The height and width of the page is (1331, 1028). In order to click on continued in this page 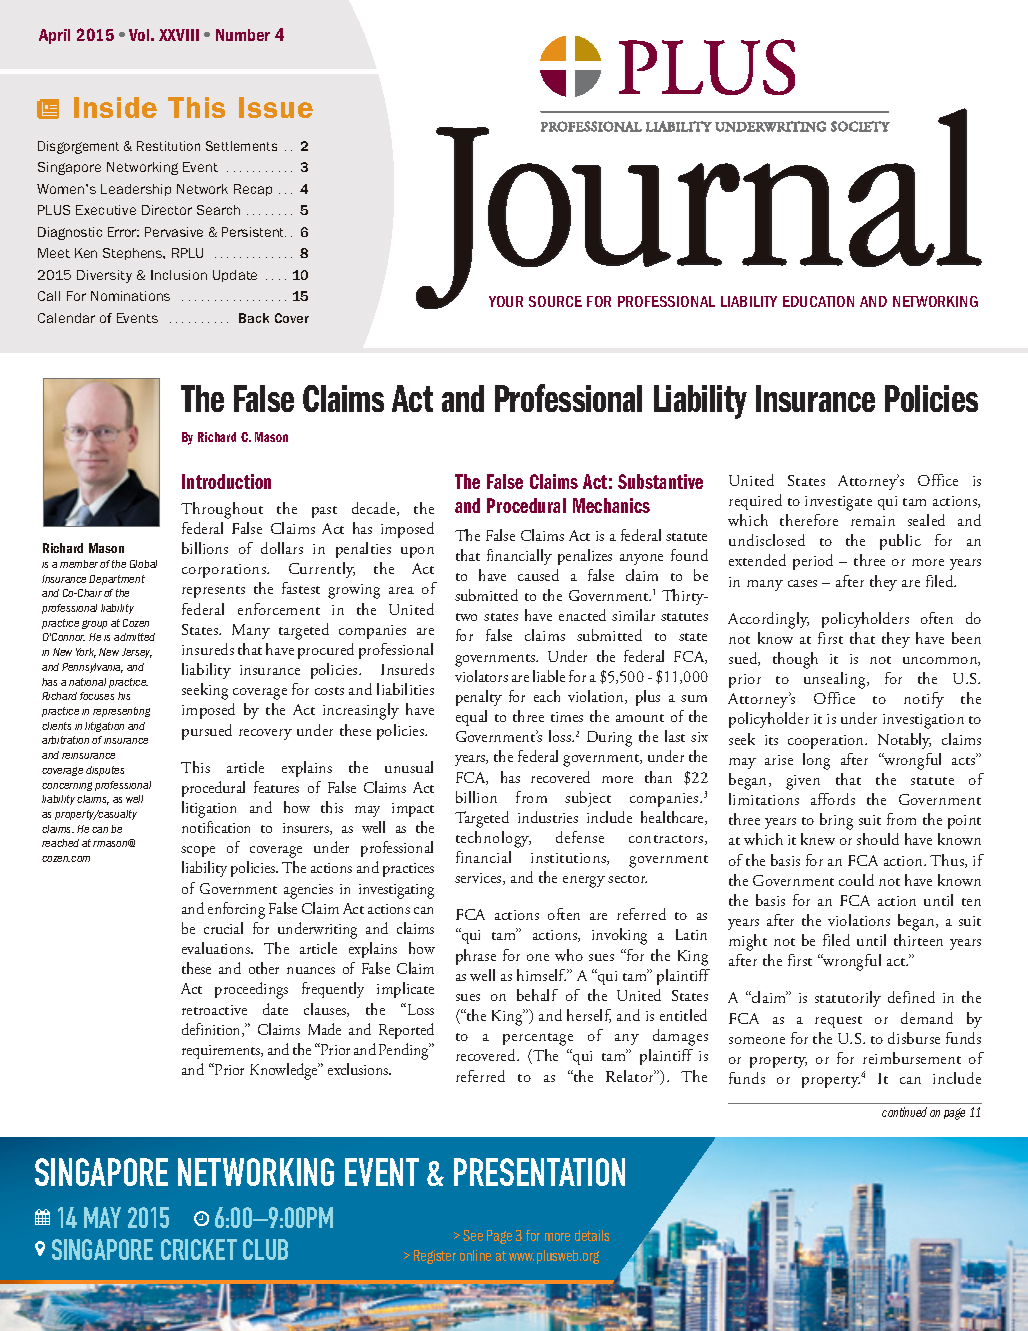, I will do `click(904, 1112)`.
